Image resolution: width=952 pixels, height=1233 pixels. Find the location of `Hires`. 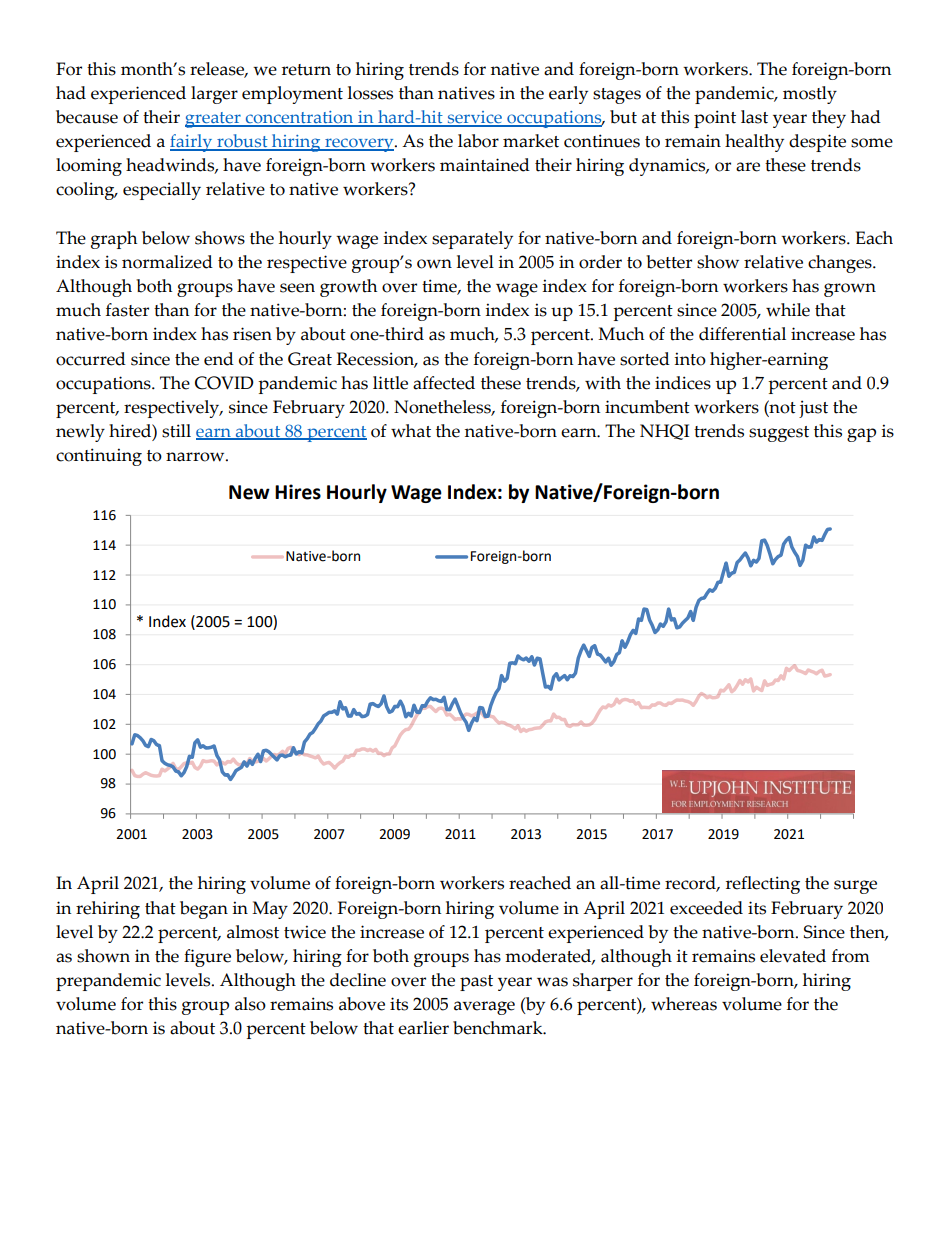

Hires is located at coordinates (298, 492).
